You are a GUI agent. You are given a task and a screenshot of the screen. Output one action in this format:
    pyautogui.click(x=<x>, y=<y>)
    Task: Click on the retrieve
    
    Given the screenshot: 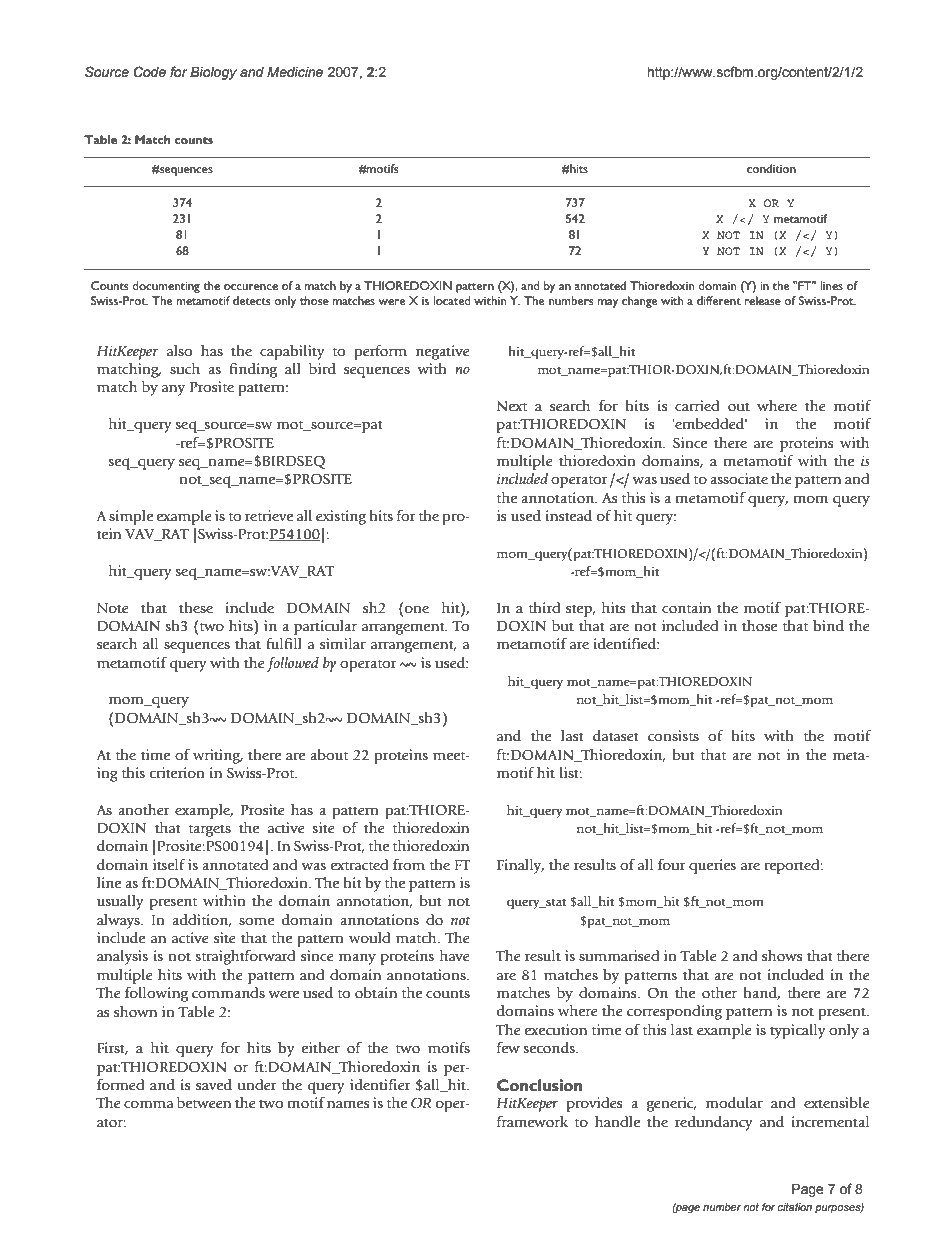 What is the action you would take?
    pyautogui.click(x=269, y=516)
